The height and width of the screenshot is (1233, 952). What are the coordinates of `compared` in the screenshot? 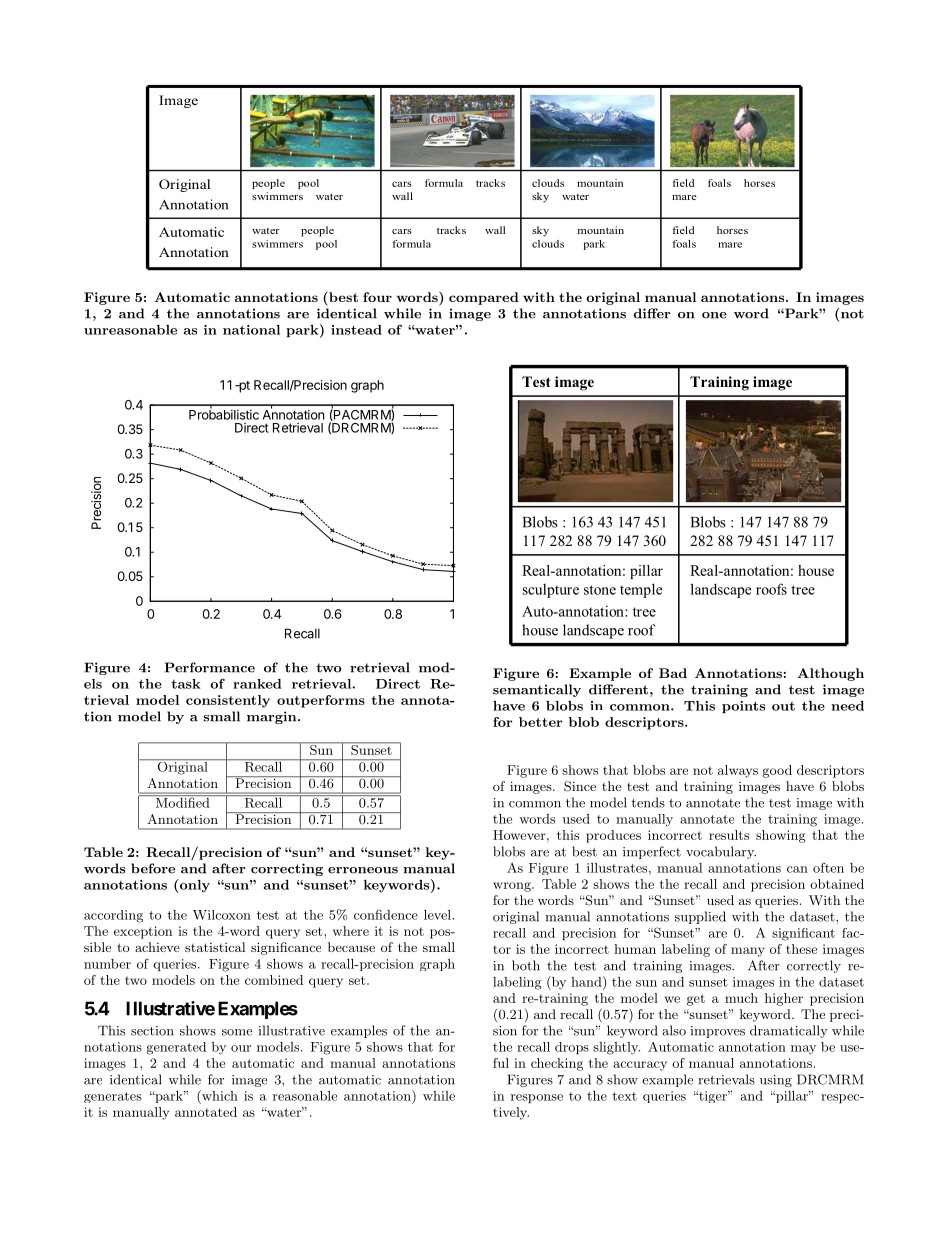 It's located at (484, 298).
